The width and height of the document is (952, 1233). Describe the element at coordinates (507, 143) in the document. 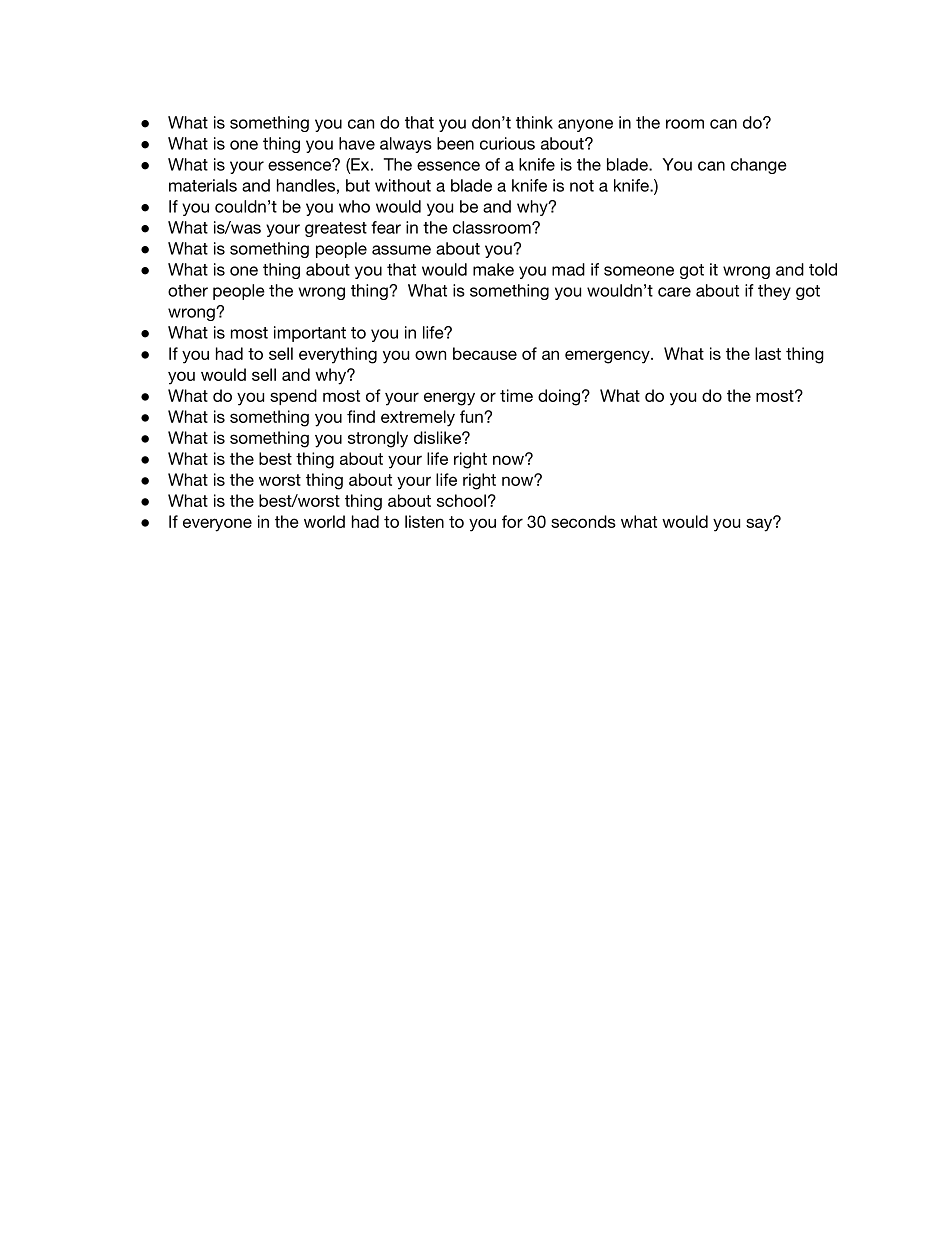

I see `curious` at that location.
